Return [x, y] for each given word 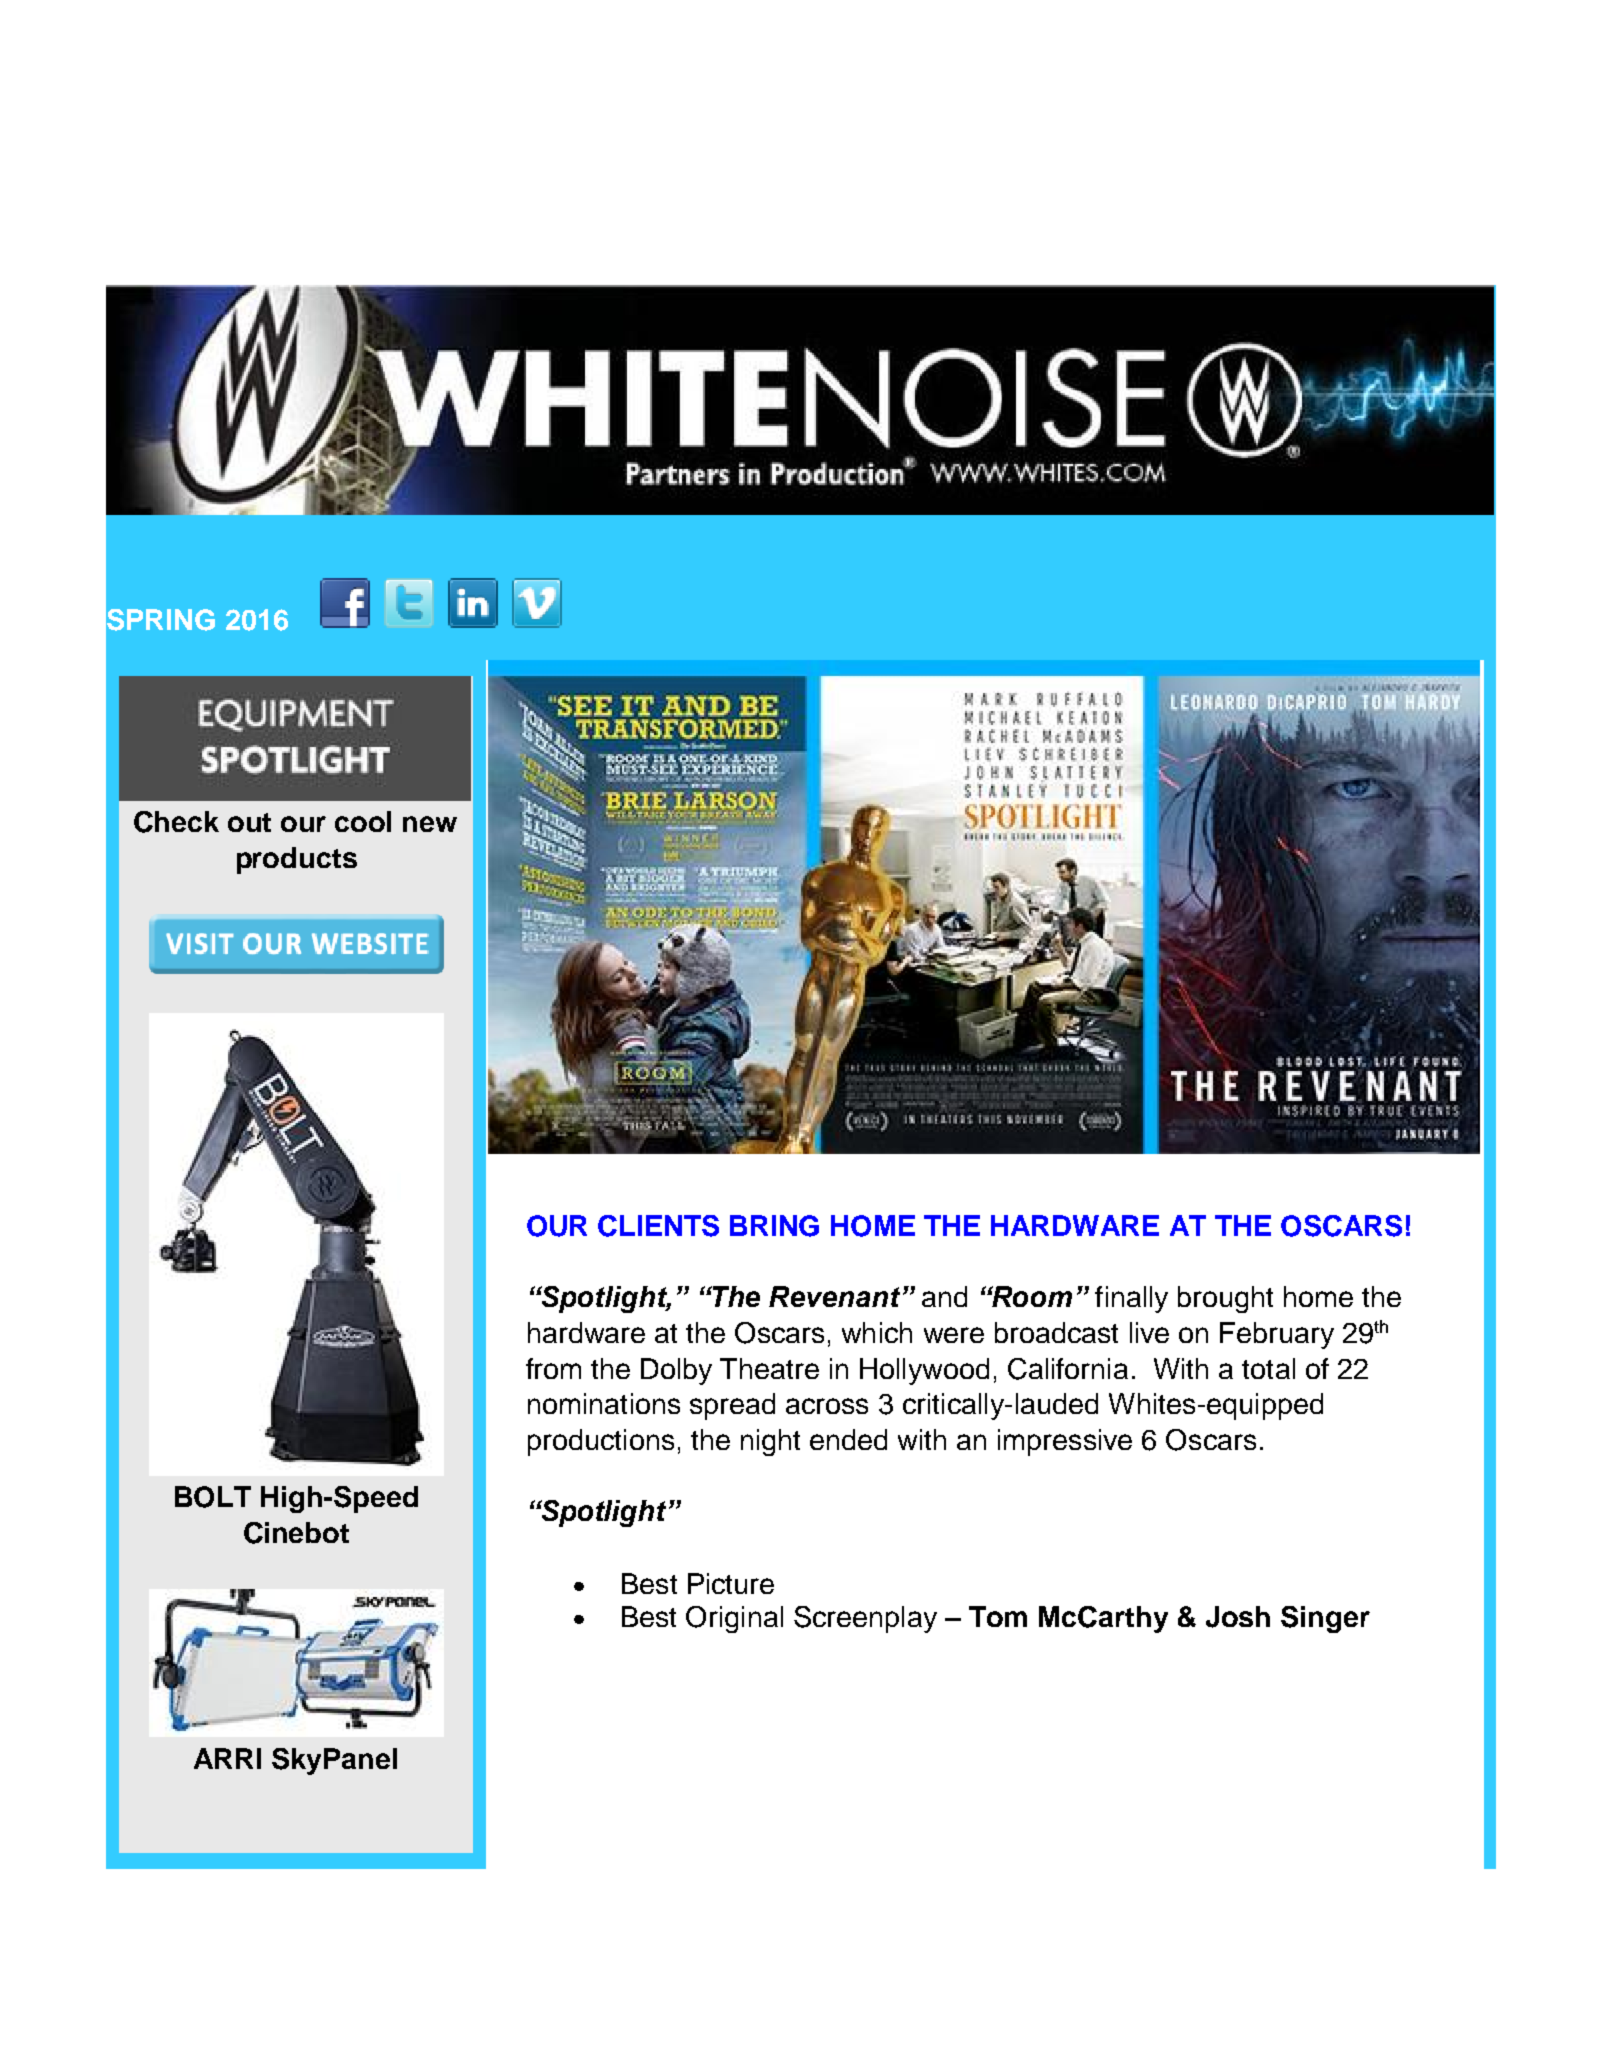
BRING [774, 1226]
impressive [1065, 1442]
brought [1225, 1299]
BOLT [213, 1497]
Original [734, 1619]
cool [363, 821]
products [297, 860]
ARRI [227, 1758]
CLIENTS [658, 1226]
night [770, 1442]
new [430, 824]
